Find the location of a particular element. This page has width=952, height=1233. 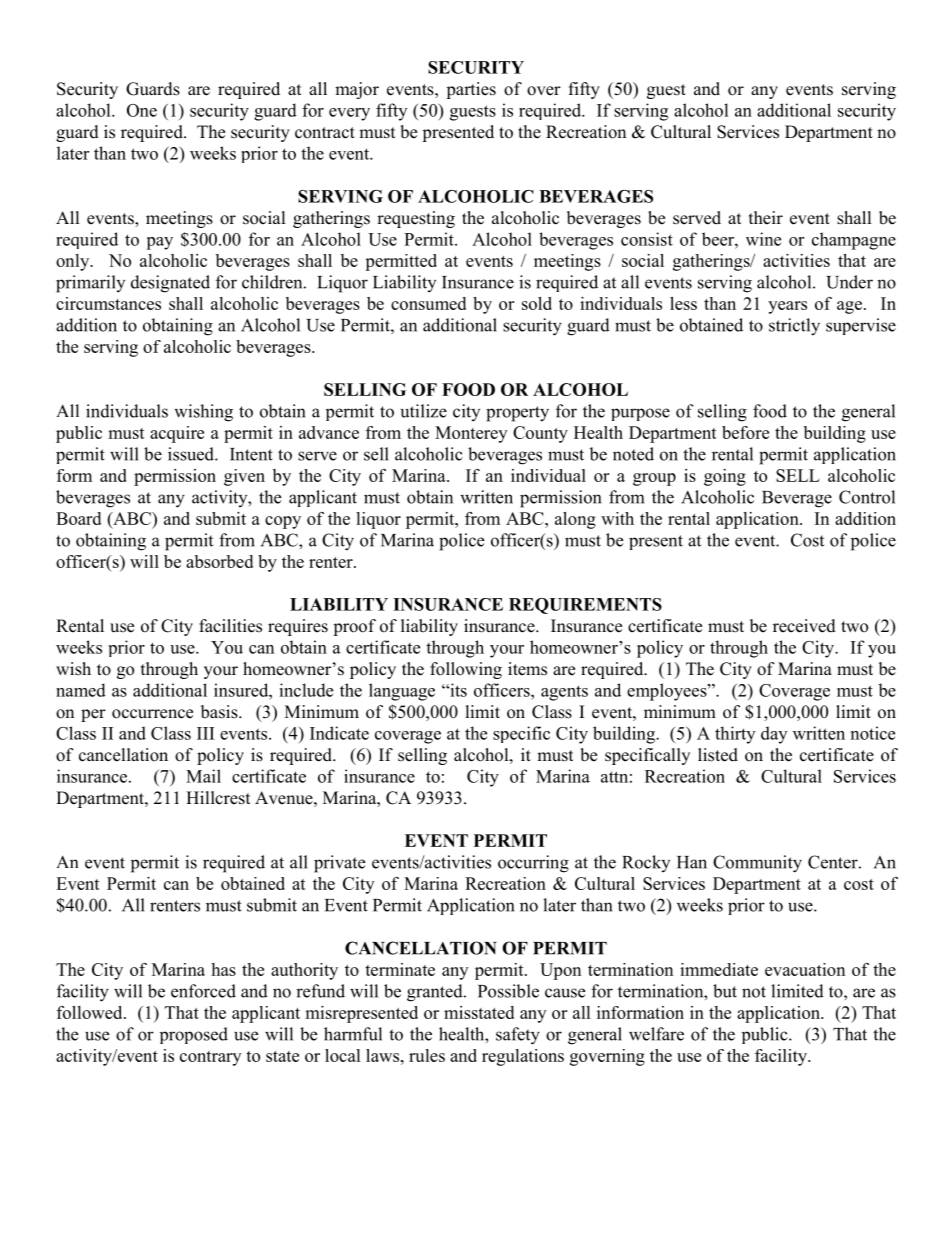

Community is located at coordinates (757, 864).
